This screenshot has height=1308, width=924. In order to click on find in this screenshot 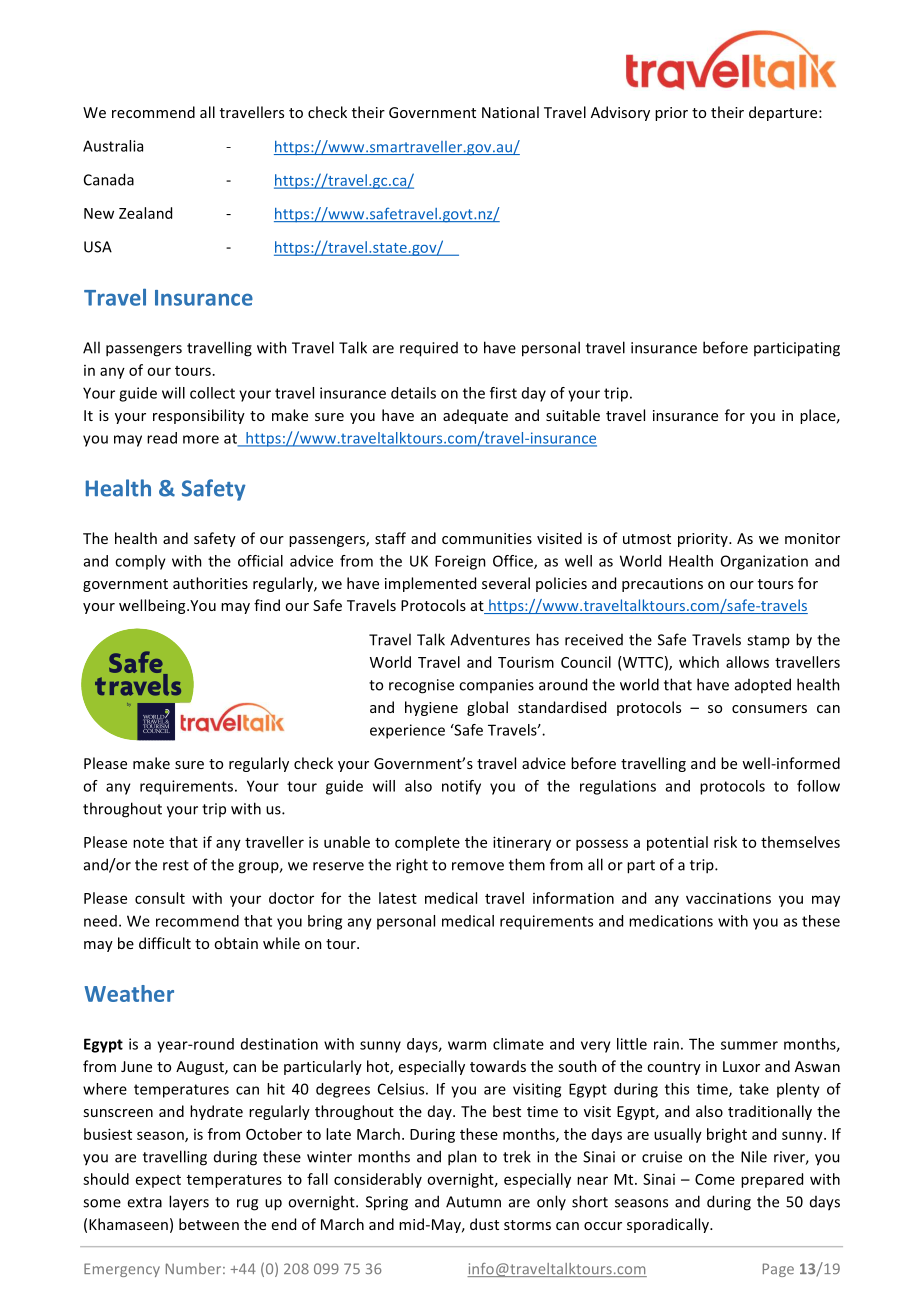, I will do `click(267, 605)`.
